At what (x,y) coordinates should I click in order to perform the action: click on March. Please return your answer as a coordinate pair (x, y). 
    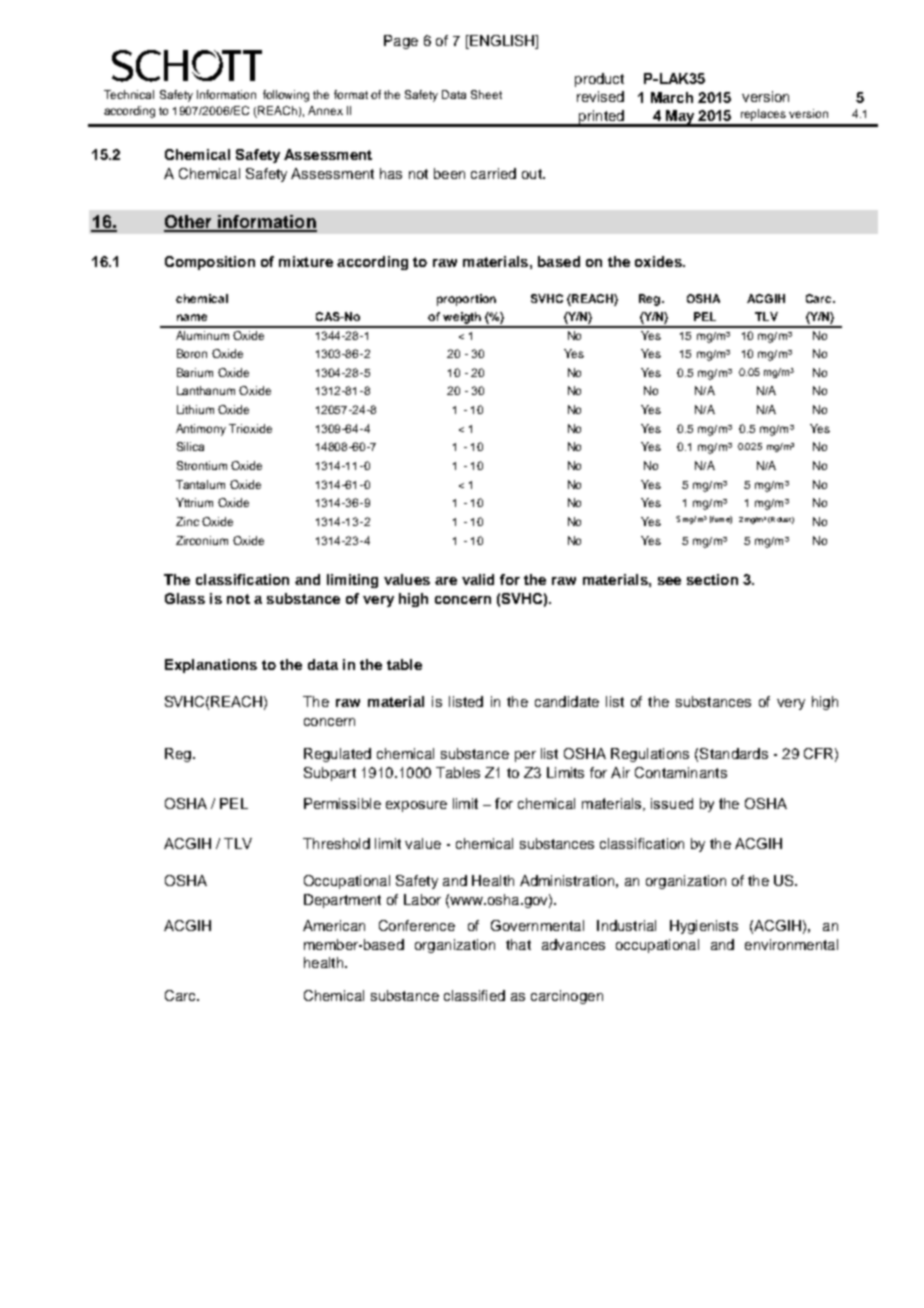
    Looking at the image, I should click on (672, 97).
